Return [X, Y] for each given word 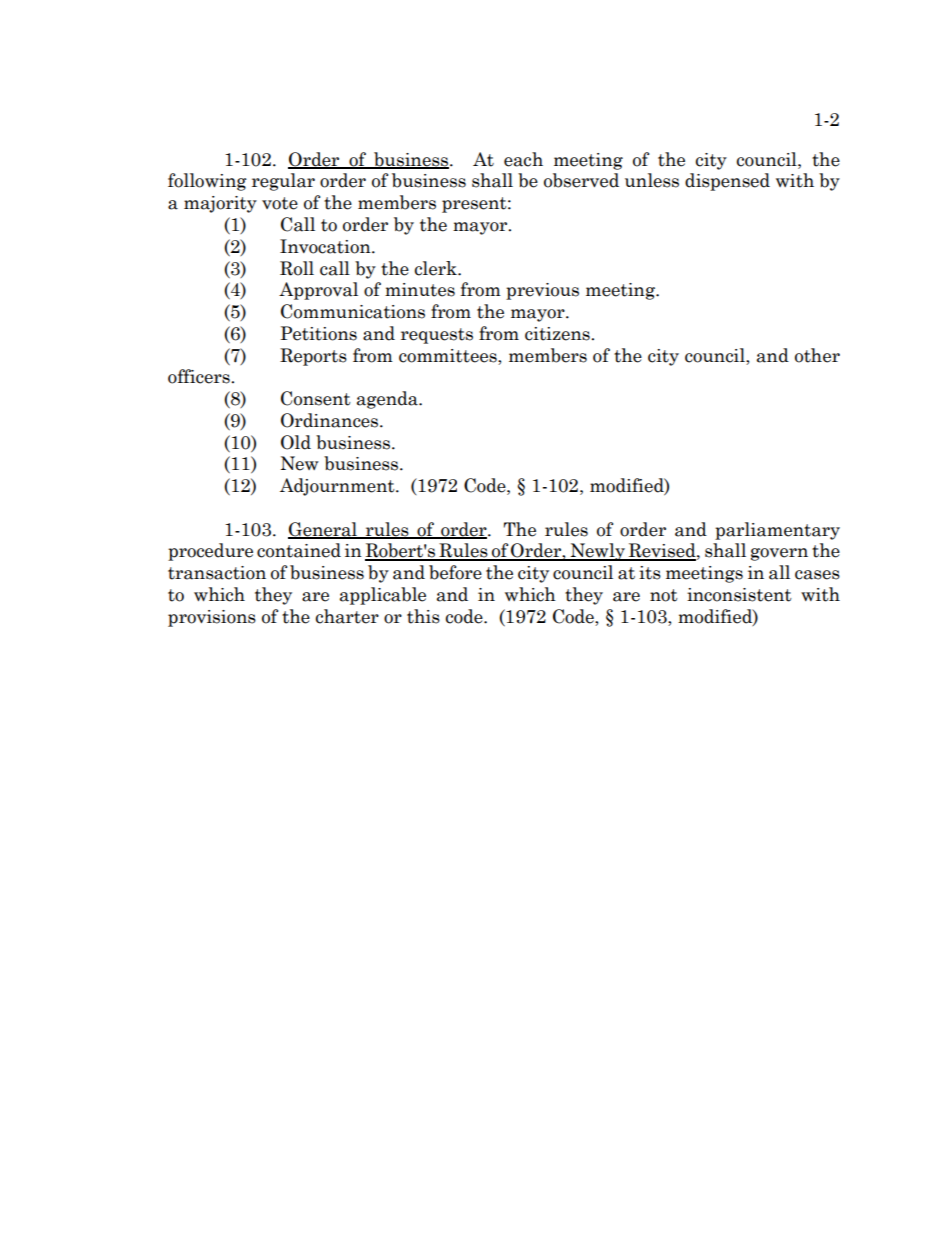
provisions [212, 618]
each [523, 159]
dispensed [727, 182]
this [423, 616]
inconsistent [739, 595]
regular [283, 182]
